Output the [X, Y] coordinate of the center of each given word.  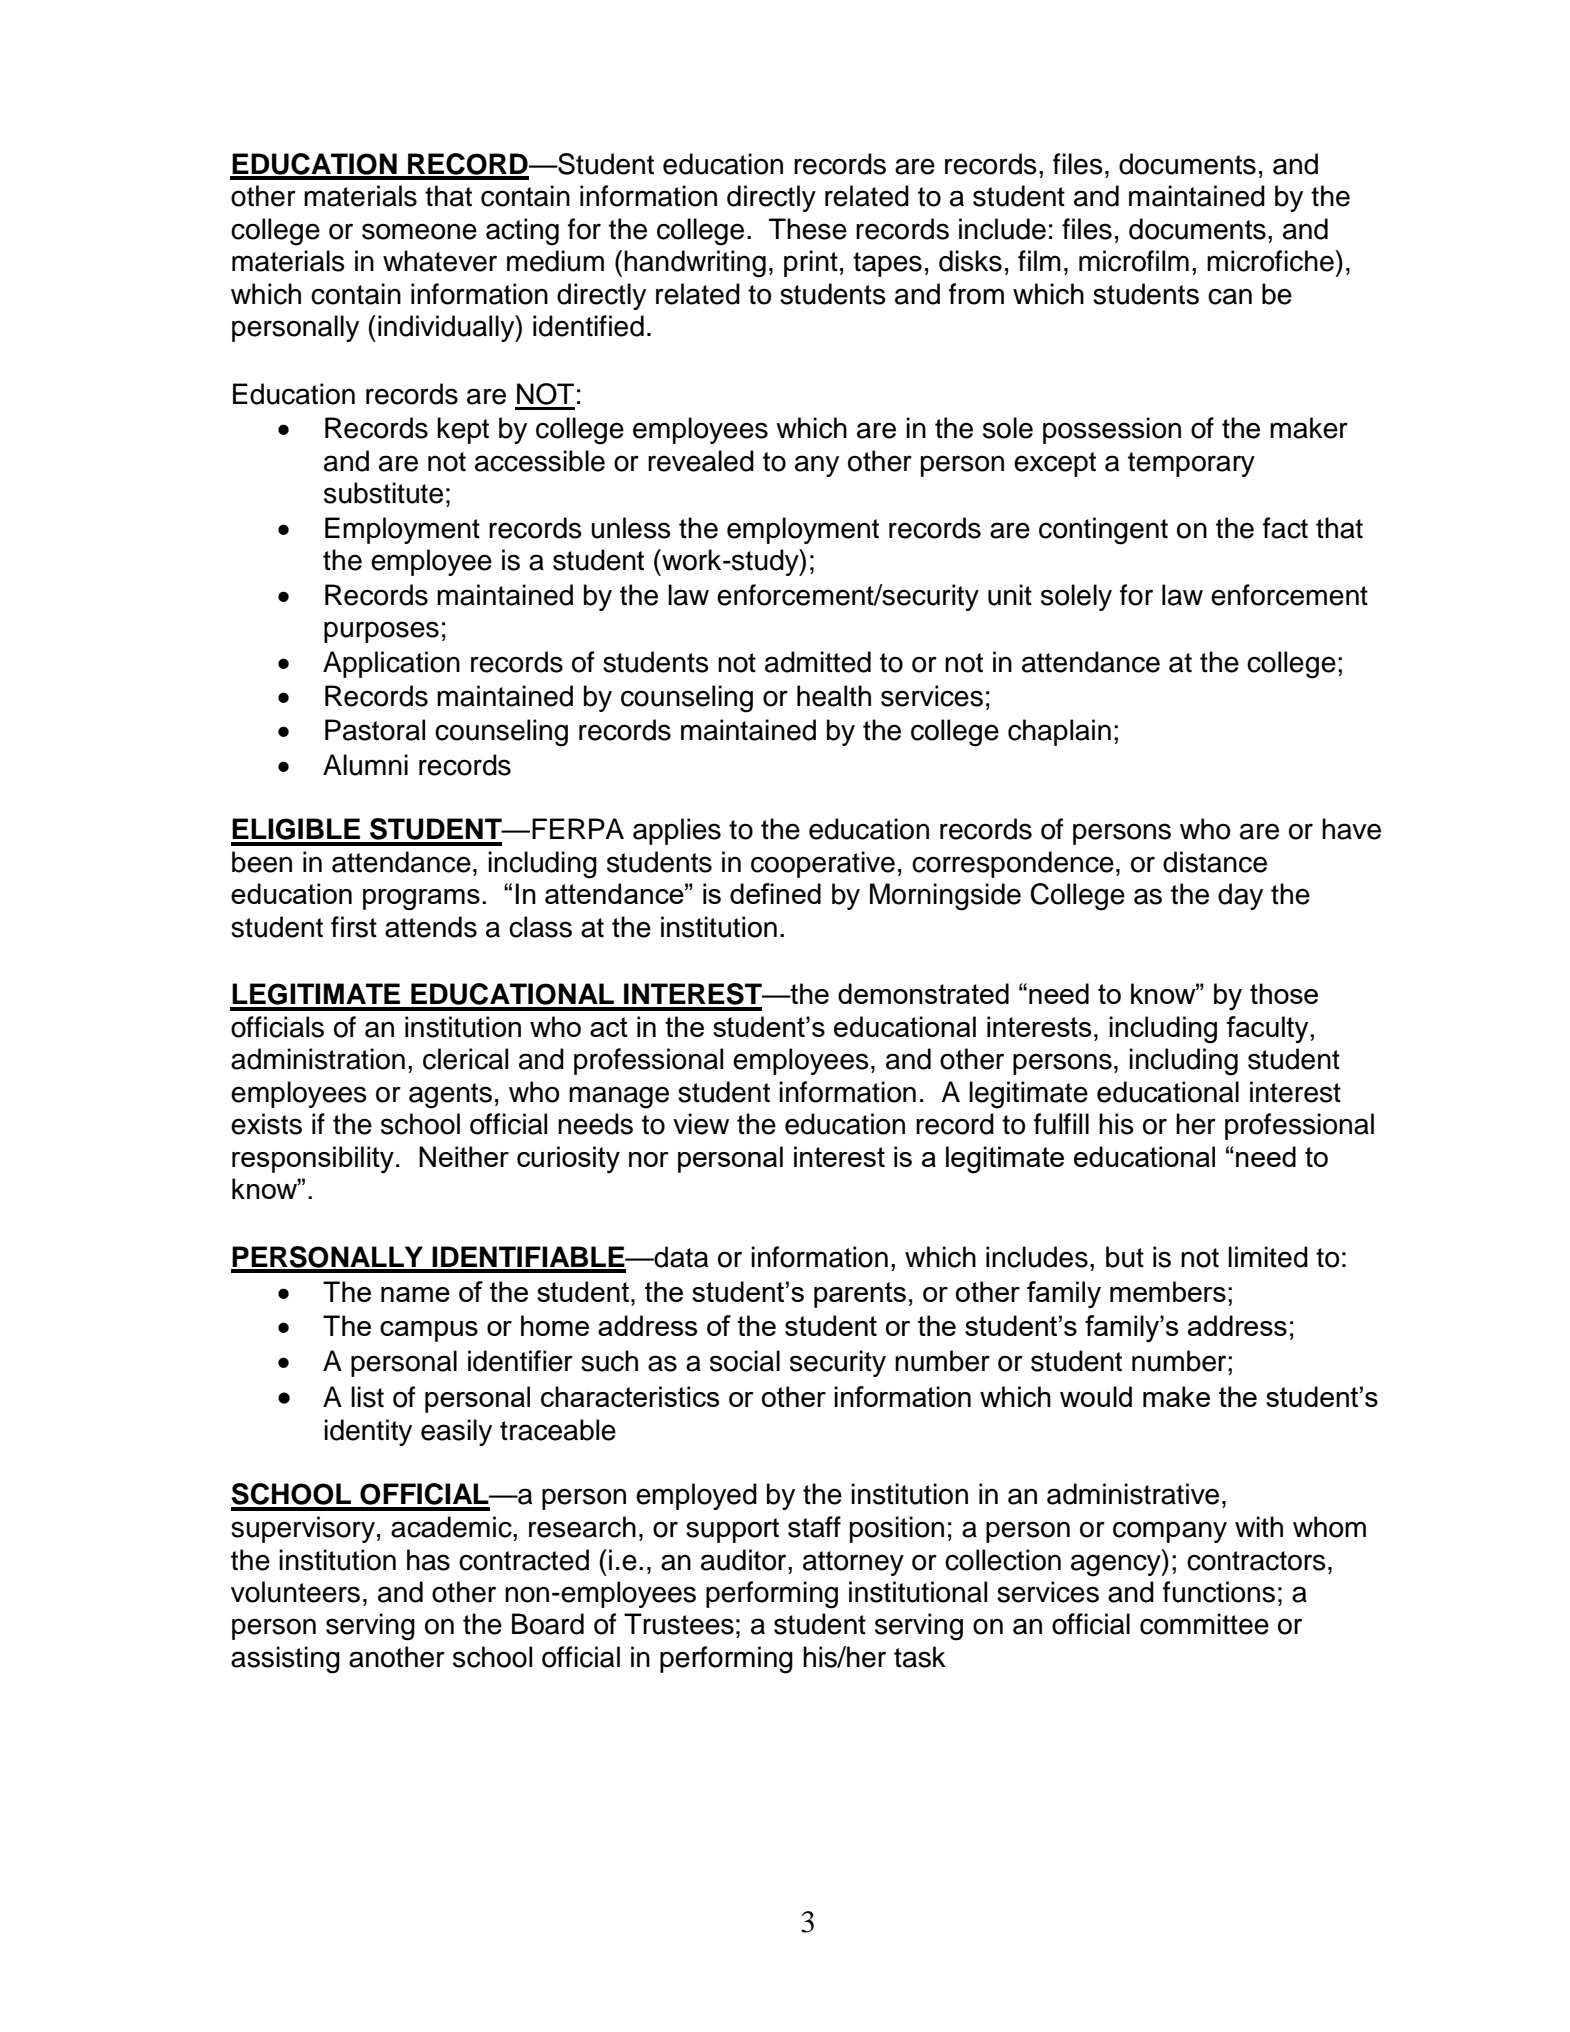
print [811, 263]
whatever [440, 261]
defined [775, 893]
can [1230, 296]
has [428, 1560]
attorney [853, 1563]
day [1240, 896]
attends [431, 927]
